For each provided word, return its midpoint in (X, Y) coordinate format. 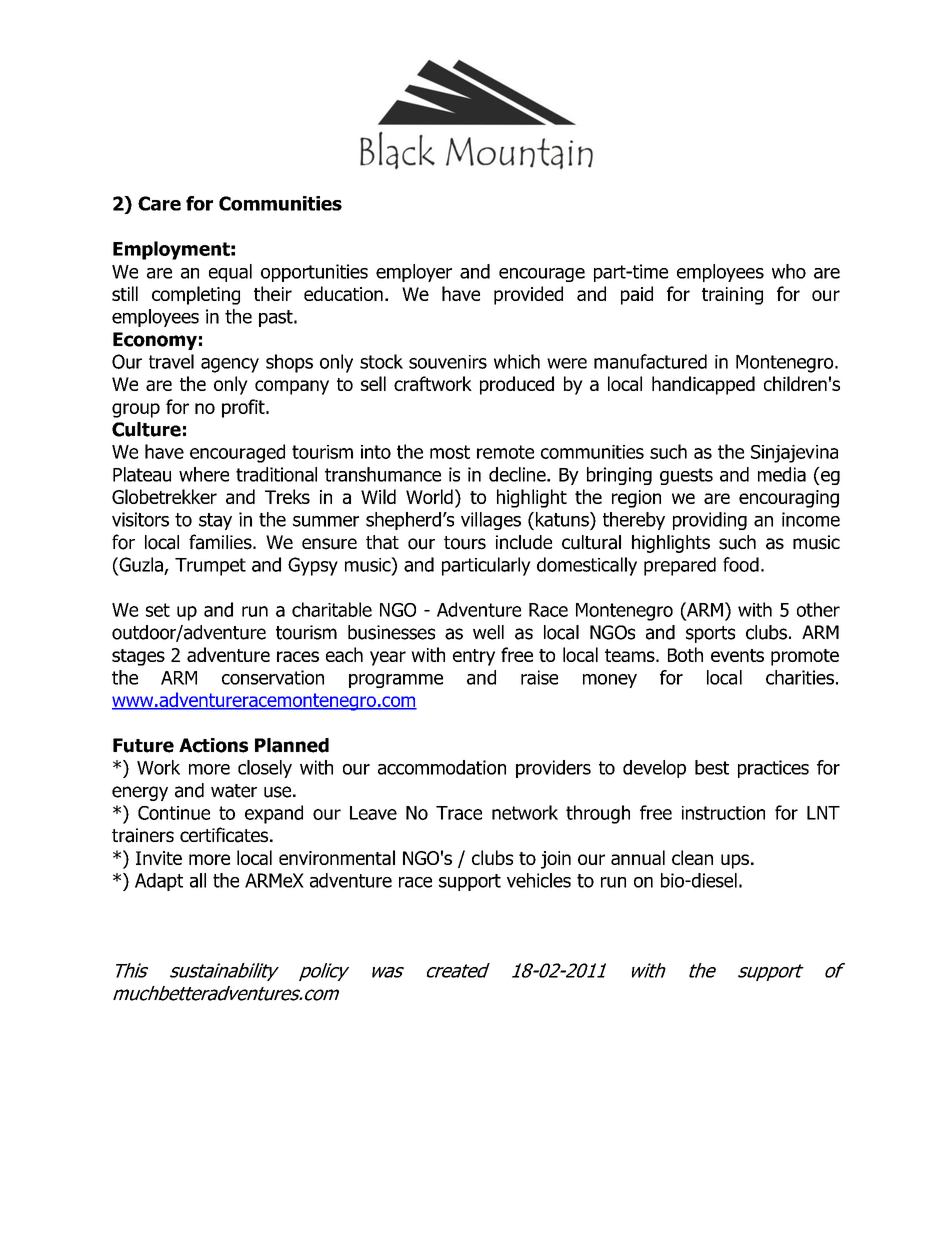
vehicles (539, 880)
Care (159, 203)
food (741, 564)
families (221, 542)
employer (414, 273)
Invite (159, 858)
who (789, 271)
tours (465, 543)
